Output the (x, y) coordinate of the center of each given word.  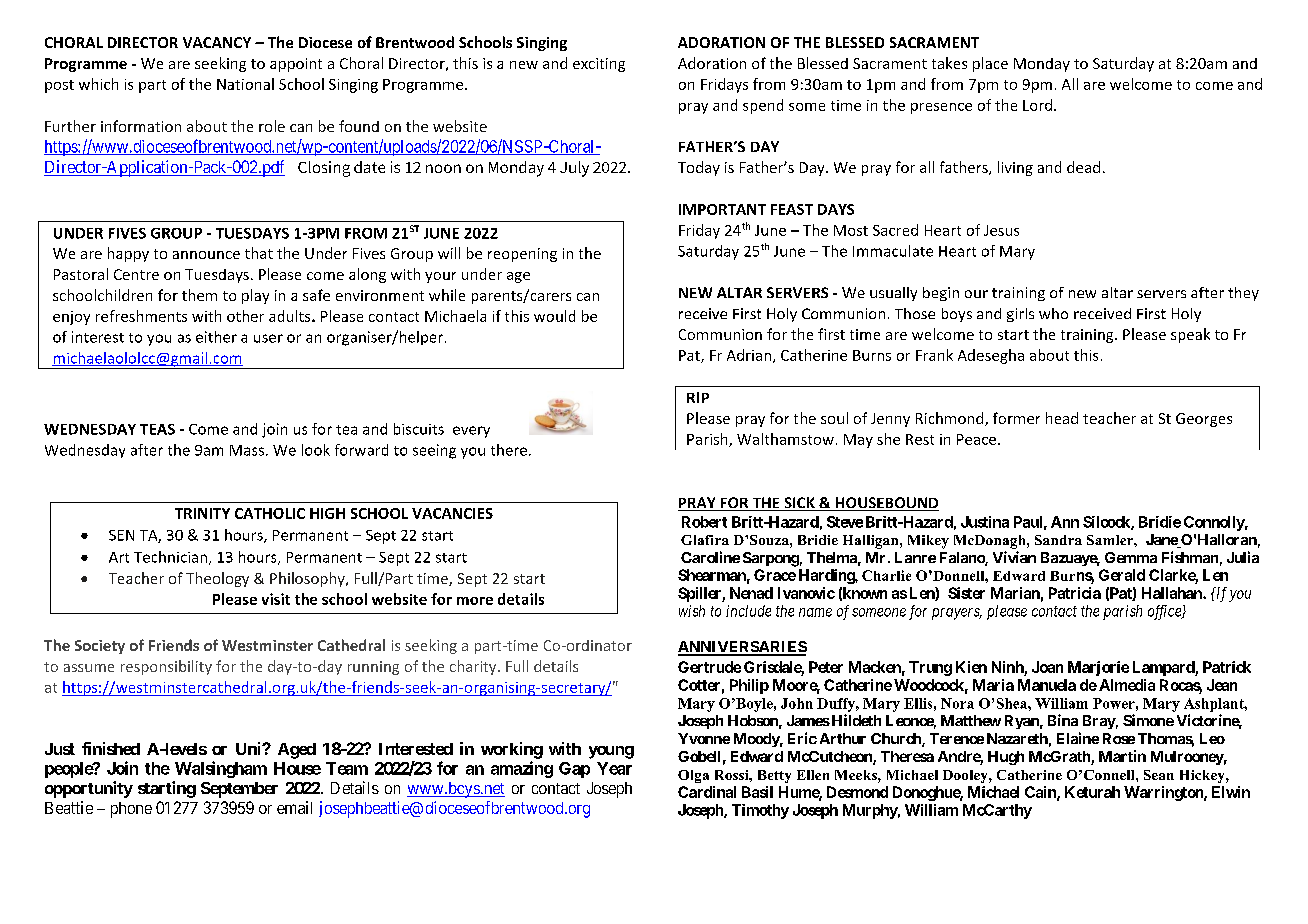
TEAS (157, 429)
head (1062, 418)
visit (276, 599)
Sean (1159, 775)
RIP (698, 397)
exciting (599, 65)
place (990, 64)
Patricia (1075, 593)
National (245, 84)
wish (692, 611)
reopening (522, 255)
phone (131, 810)
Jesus (1001, 230)
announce (206, 255)
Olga (693, 776)
